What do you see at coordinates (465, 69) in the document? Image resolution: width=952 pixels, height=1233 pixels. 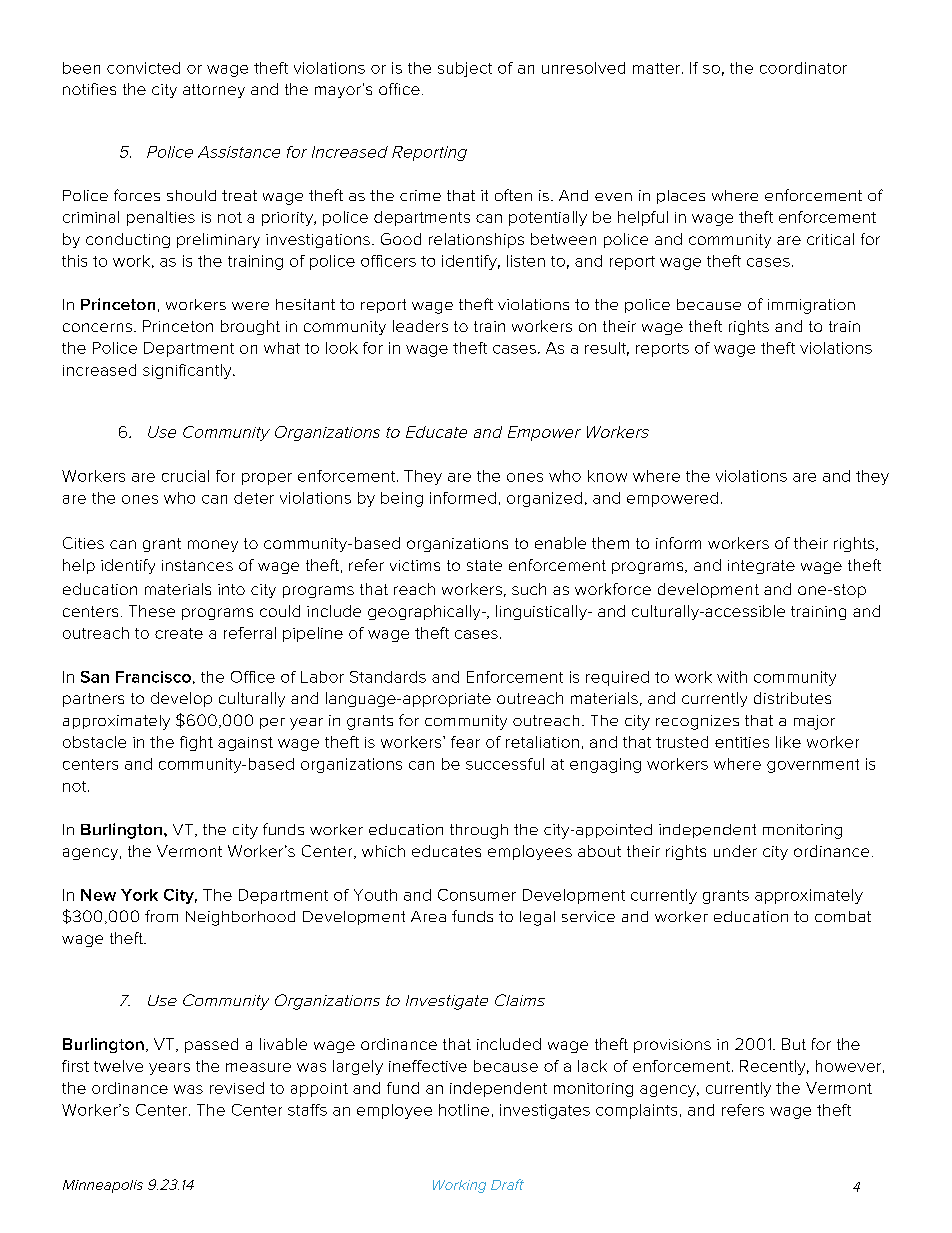 I see `subject` at bounding box center [465, 69].
